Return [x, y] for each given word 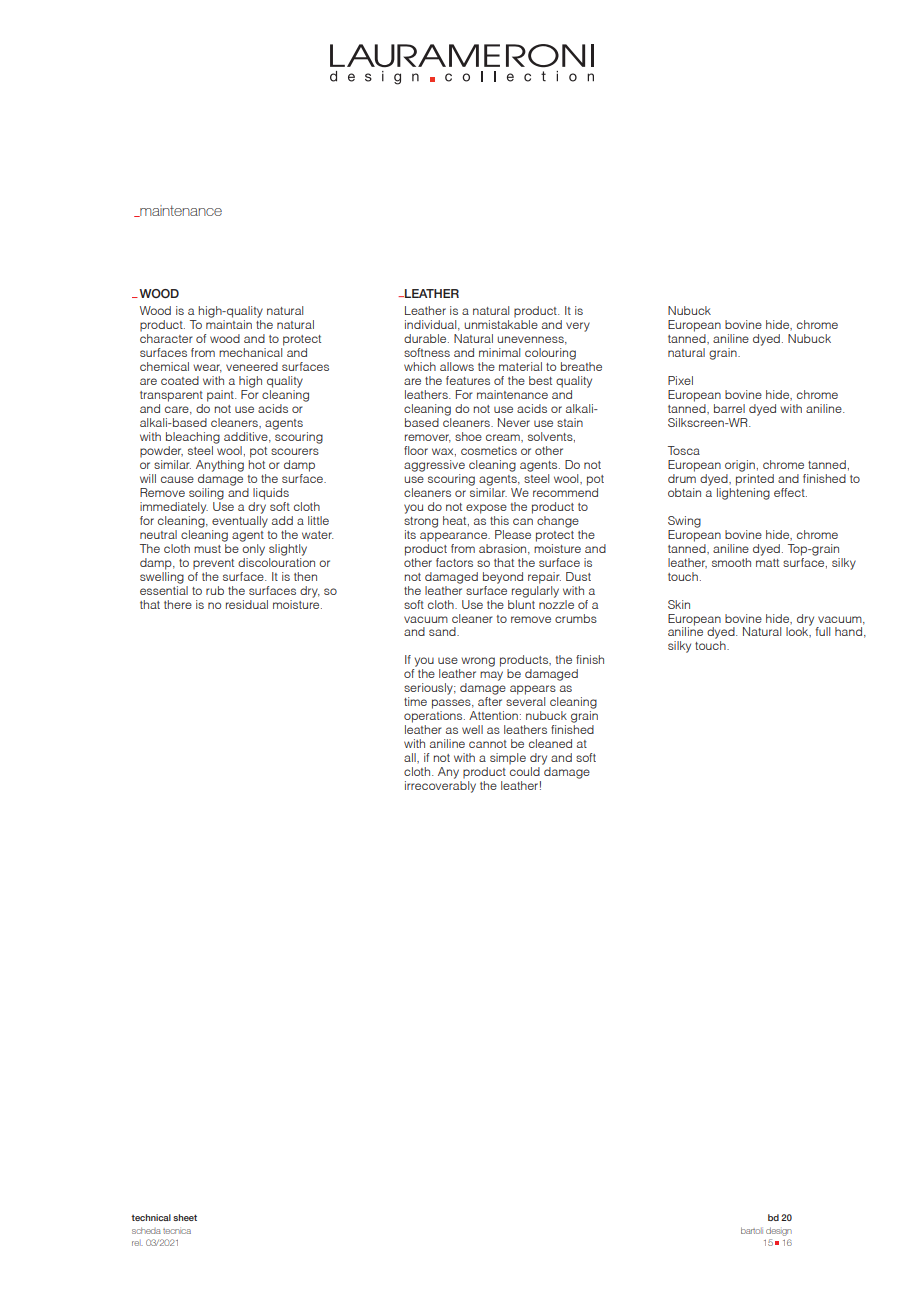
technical [151, 1217]
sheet [185, 1217]
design [779, 1231]
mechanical [251, 351]
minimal [499, 352]
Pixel [680, 380]
